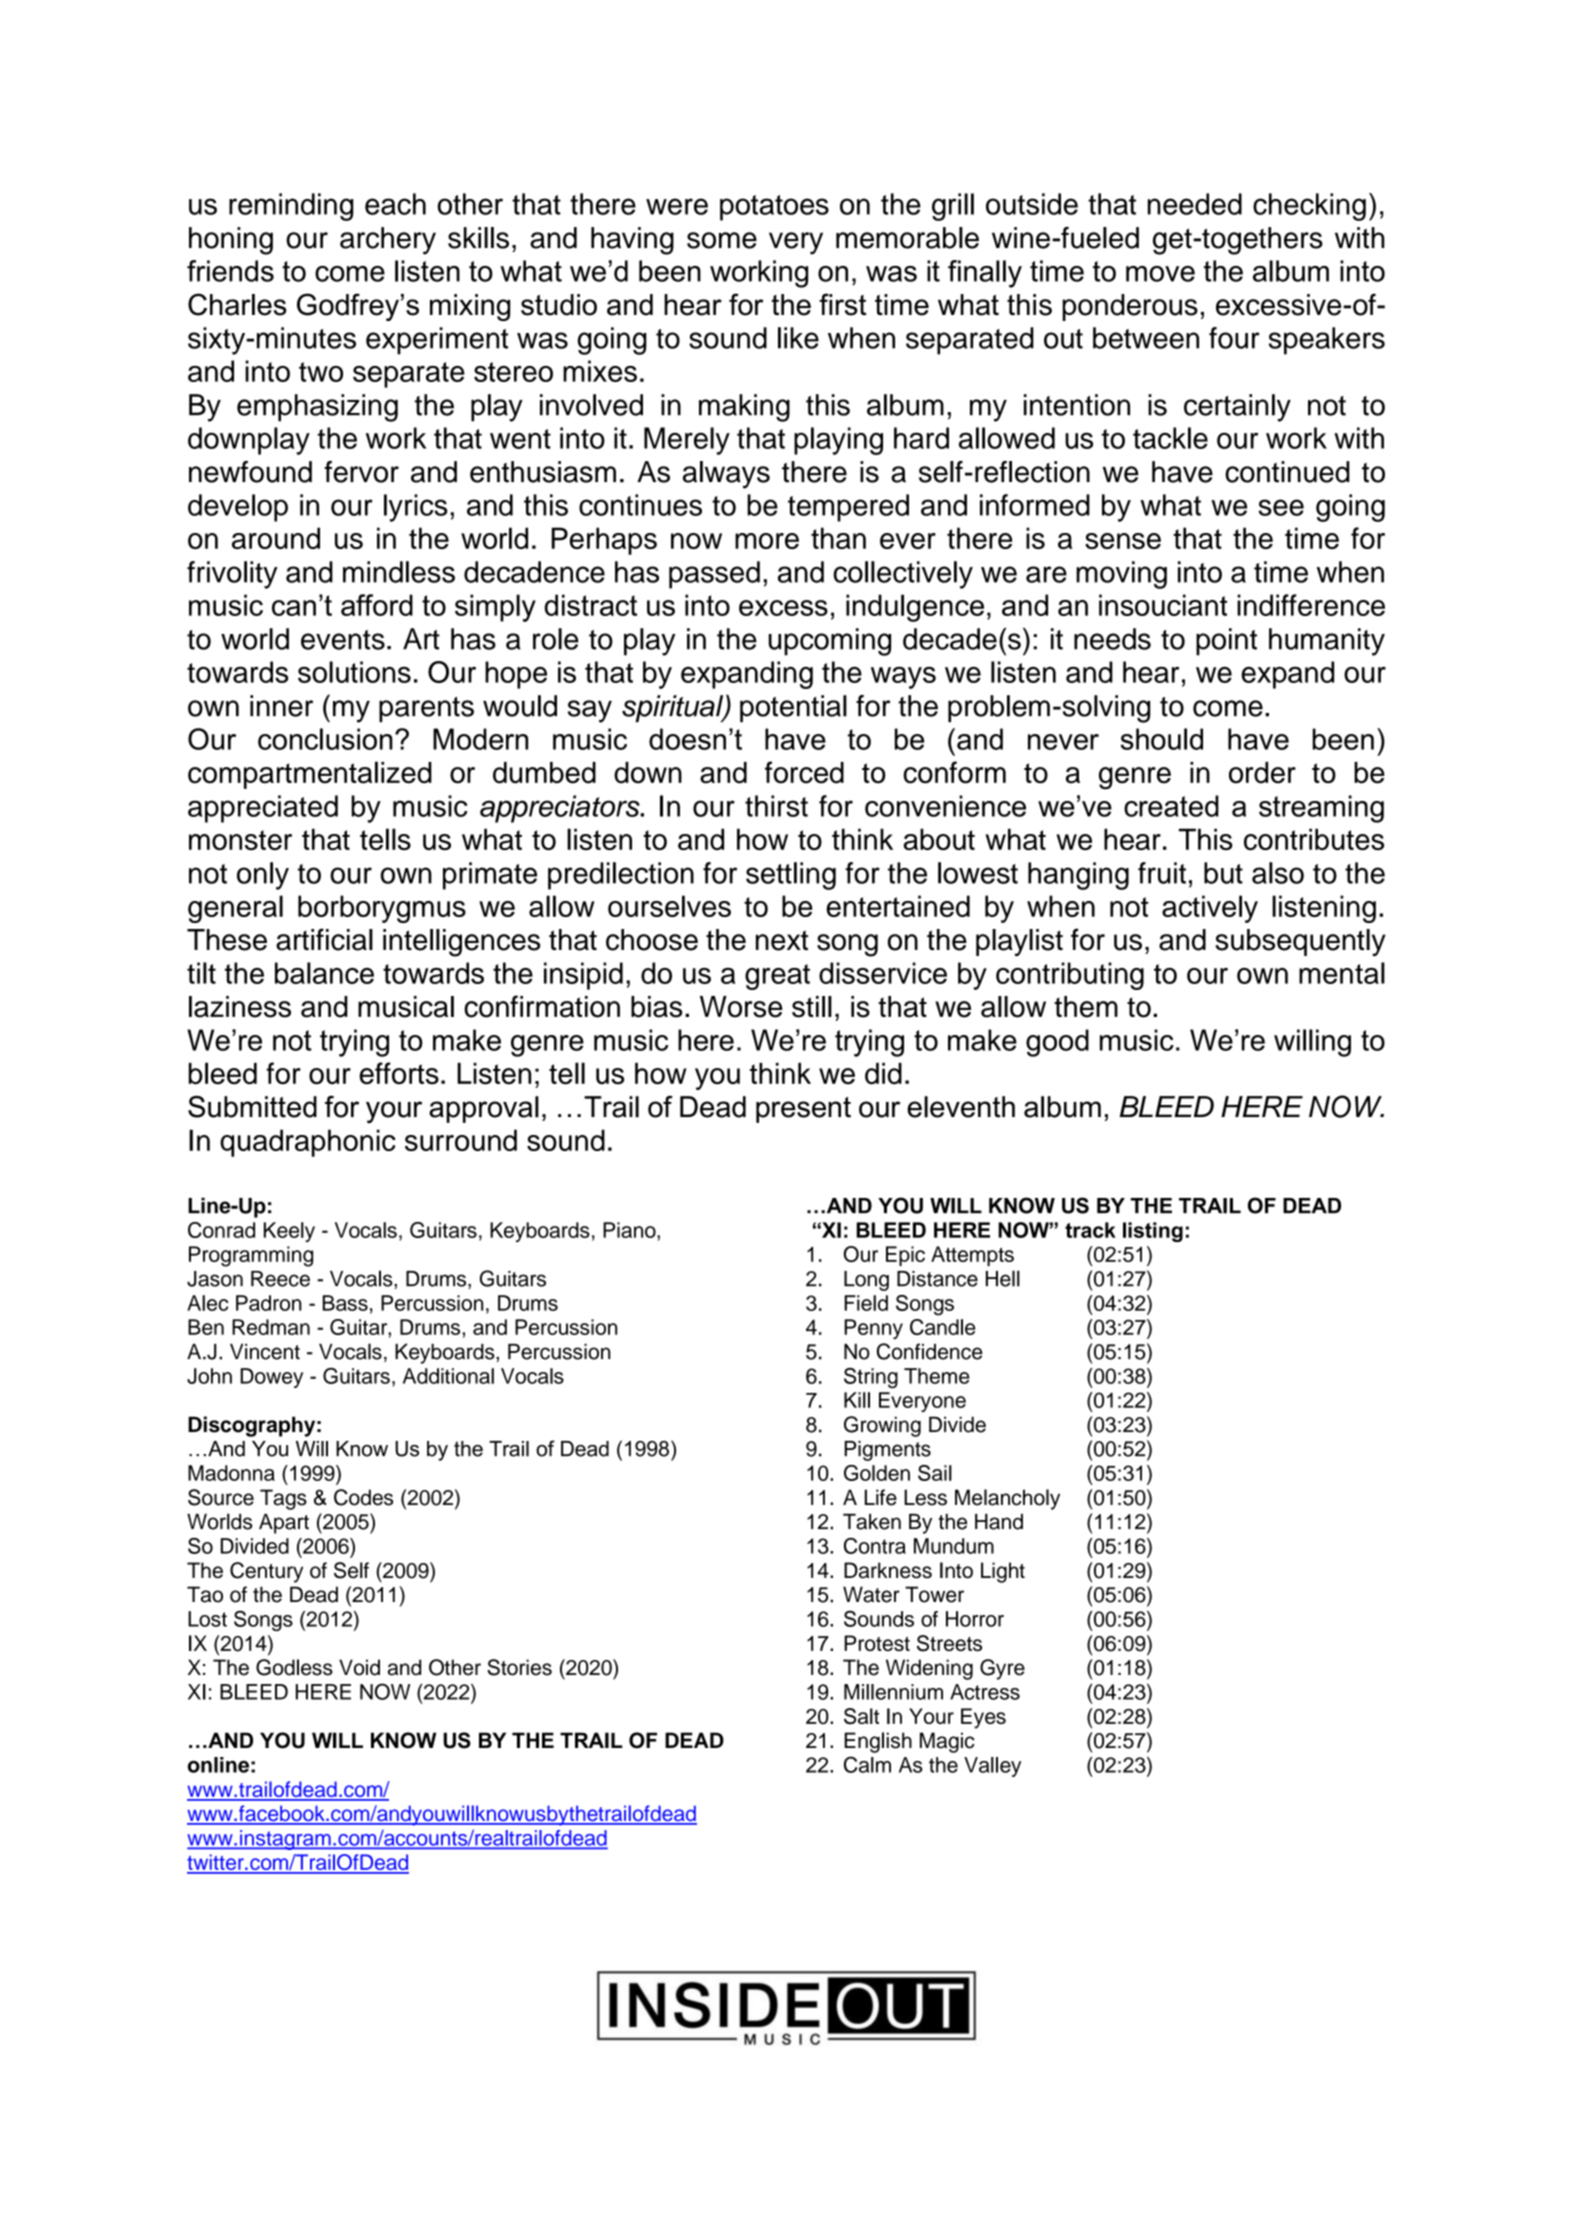 The image size is (1573, 2225). What do you see at coordinates (777, 977) in the screenshot?
I see `great` at bounding box center [777, 977].
